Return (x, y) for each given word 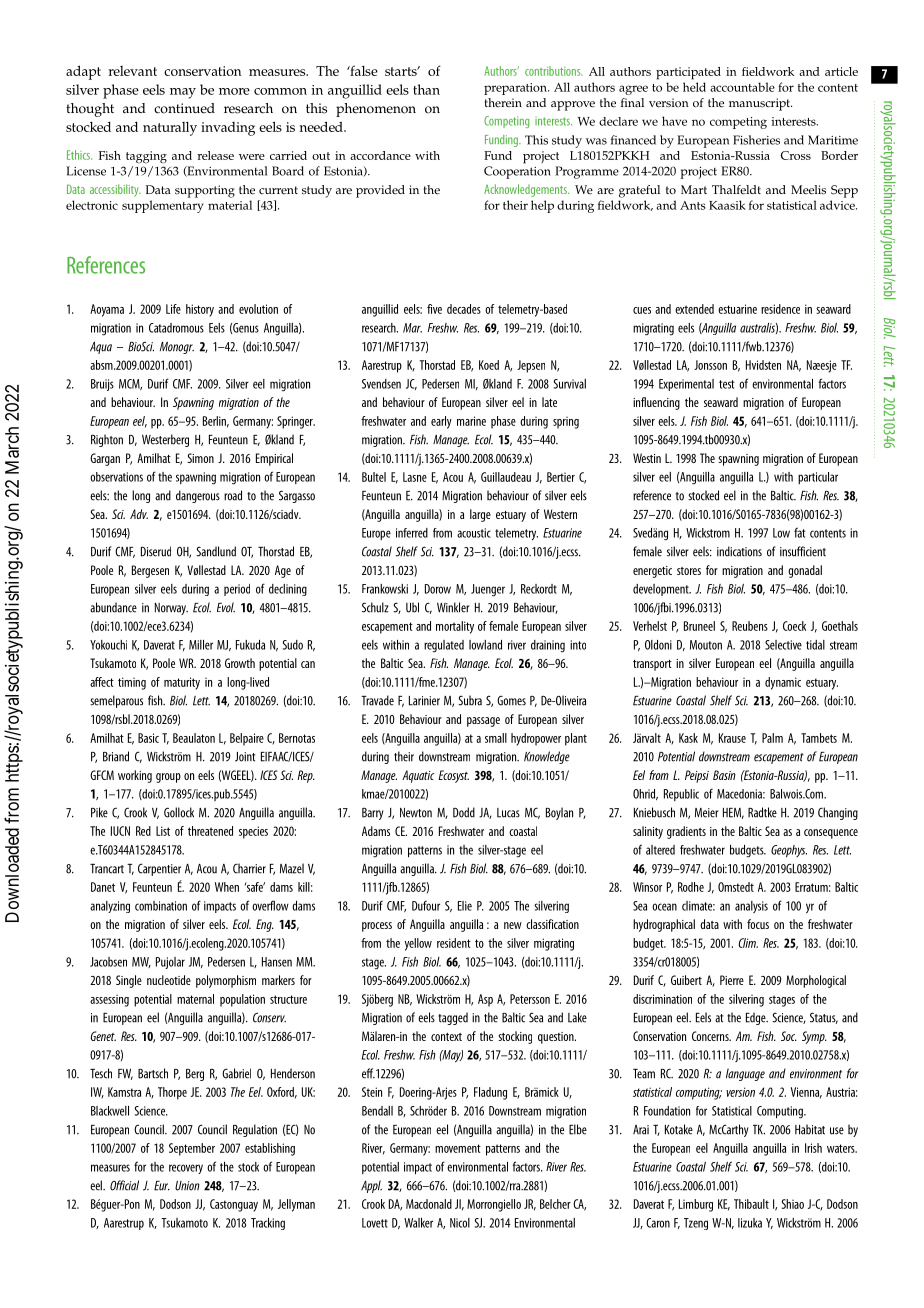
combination (161, 906)
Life (173, 309)
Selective (783, 645)
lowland (485, 645)
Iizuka (750, 1223)
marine (471, 421)
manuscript (760, 104)
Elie (465, 906)
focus (758, 924)
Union (187, 1186)
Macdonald (429, 1204)
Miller (201, 645)
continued (184, 108)
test (727, 384)
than (426, 89)
